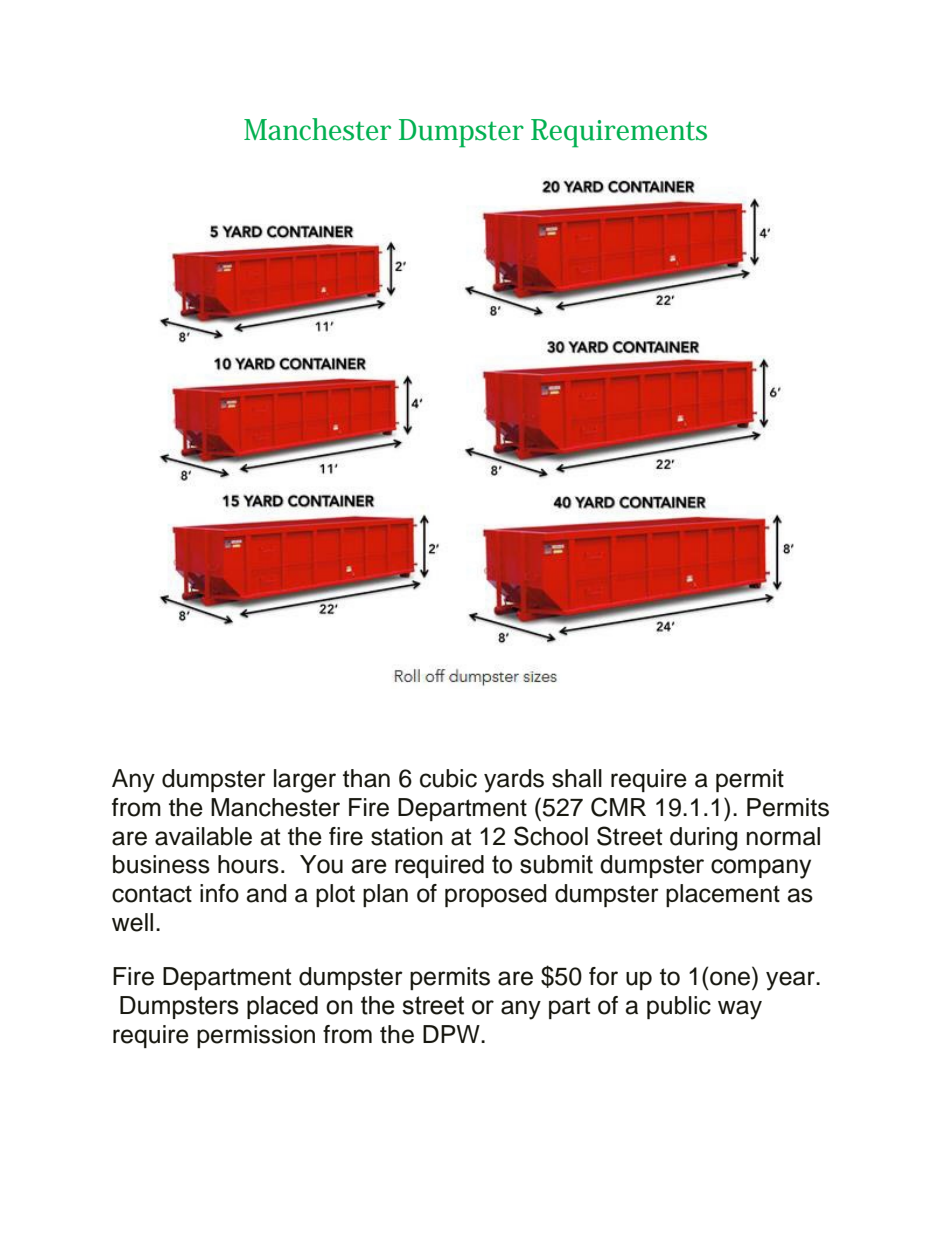 The height and width of the screenshot is (1233, 952). Describe the element at coordinates (704, 839) in the screenshot. I see `during` at that location.
